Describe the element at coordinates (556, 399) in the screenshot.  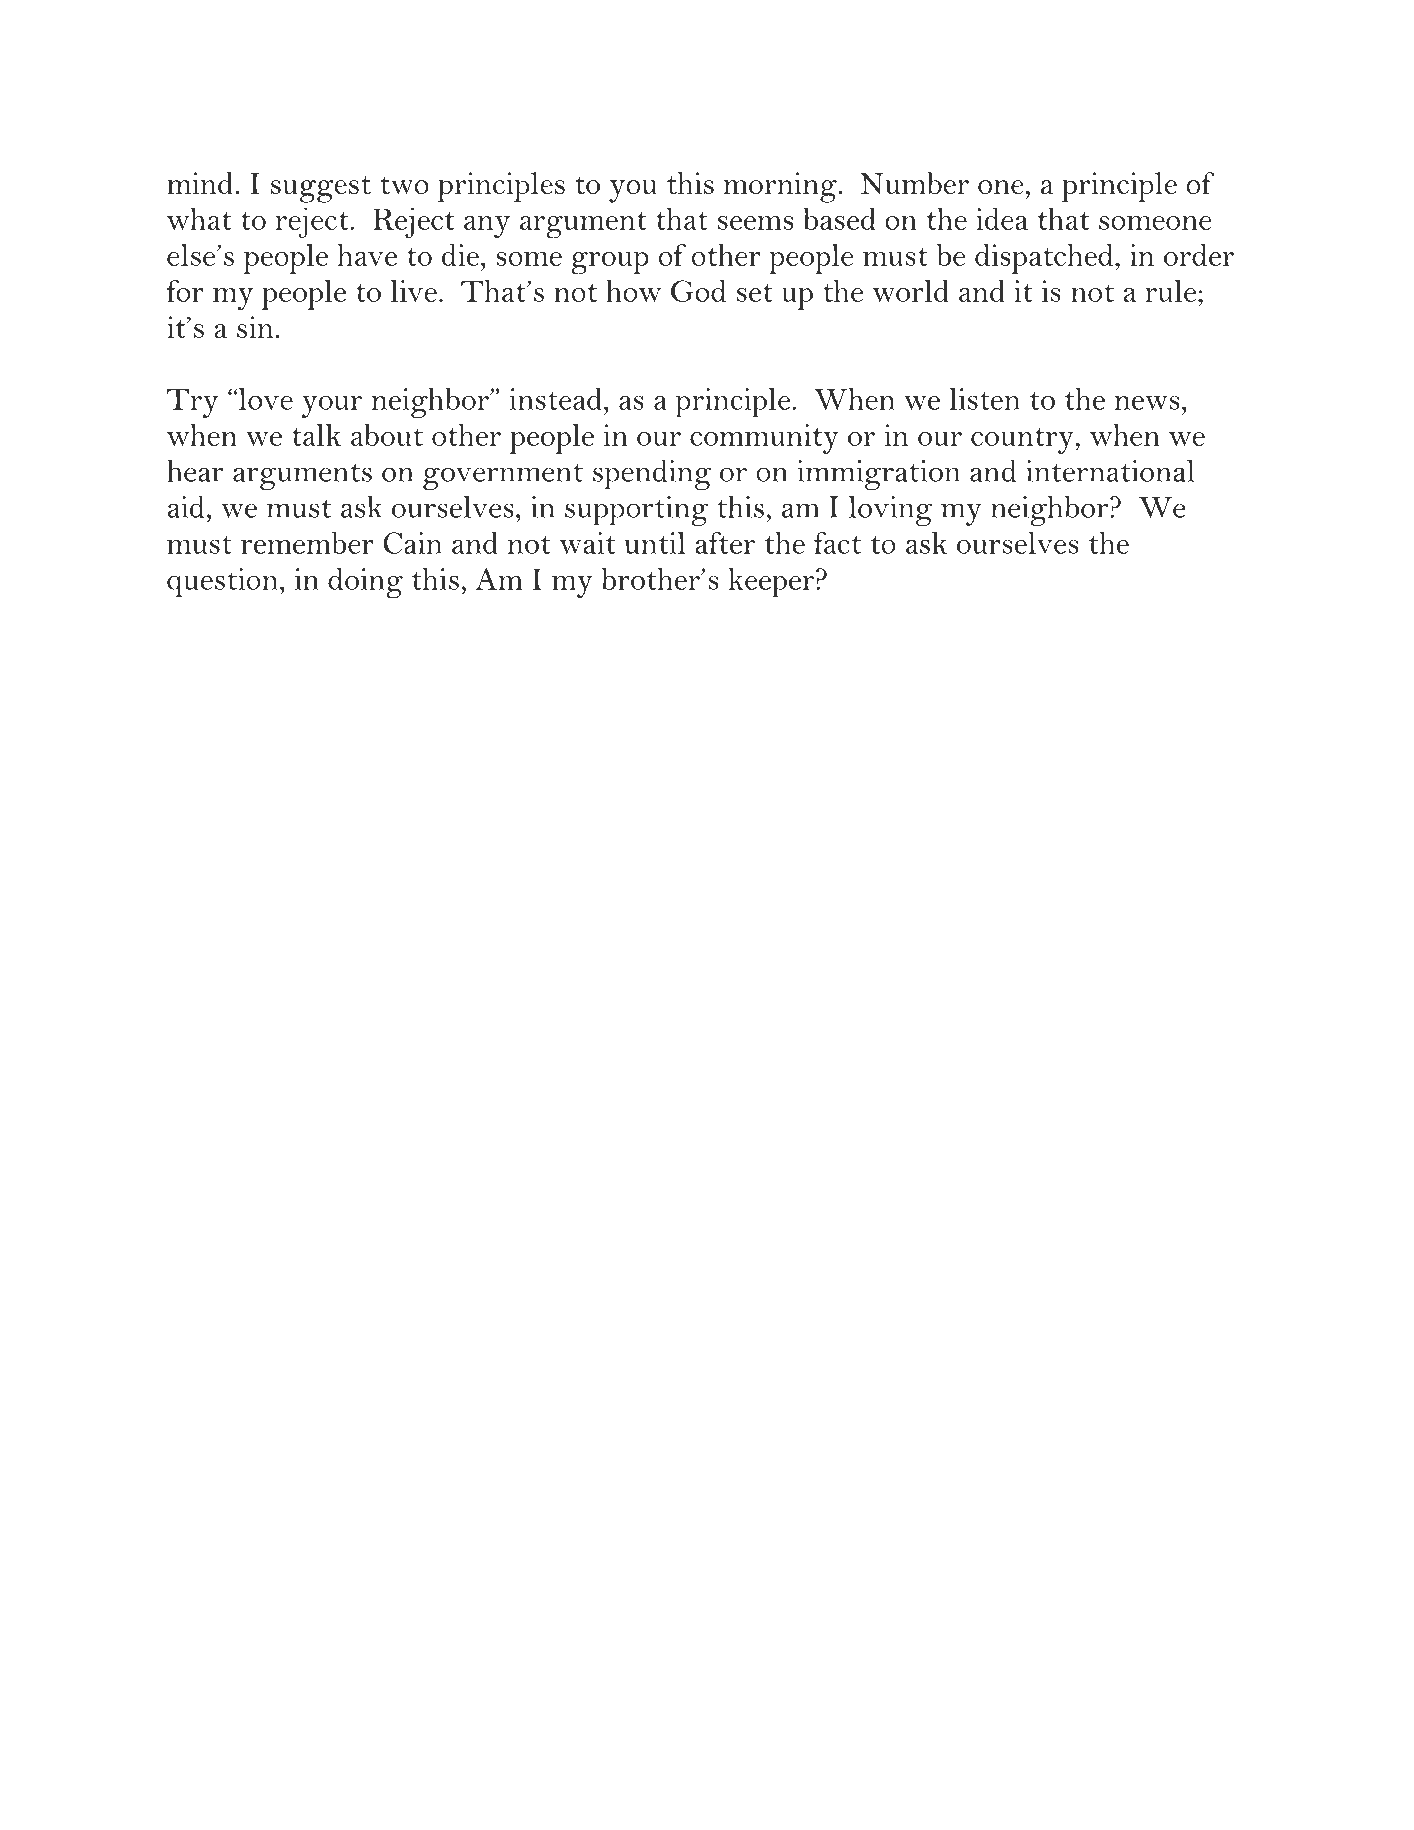
I see `instead` at that location.
